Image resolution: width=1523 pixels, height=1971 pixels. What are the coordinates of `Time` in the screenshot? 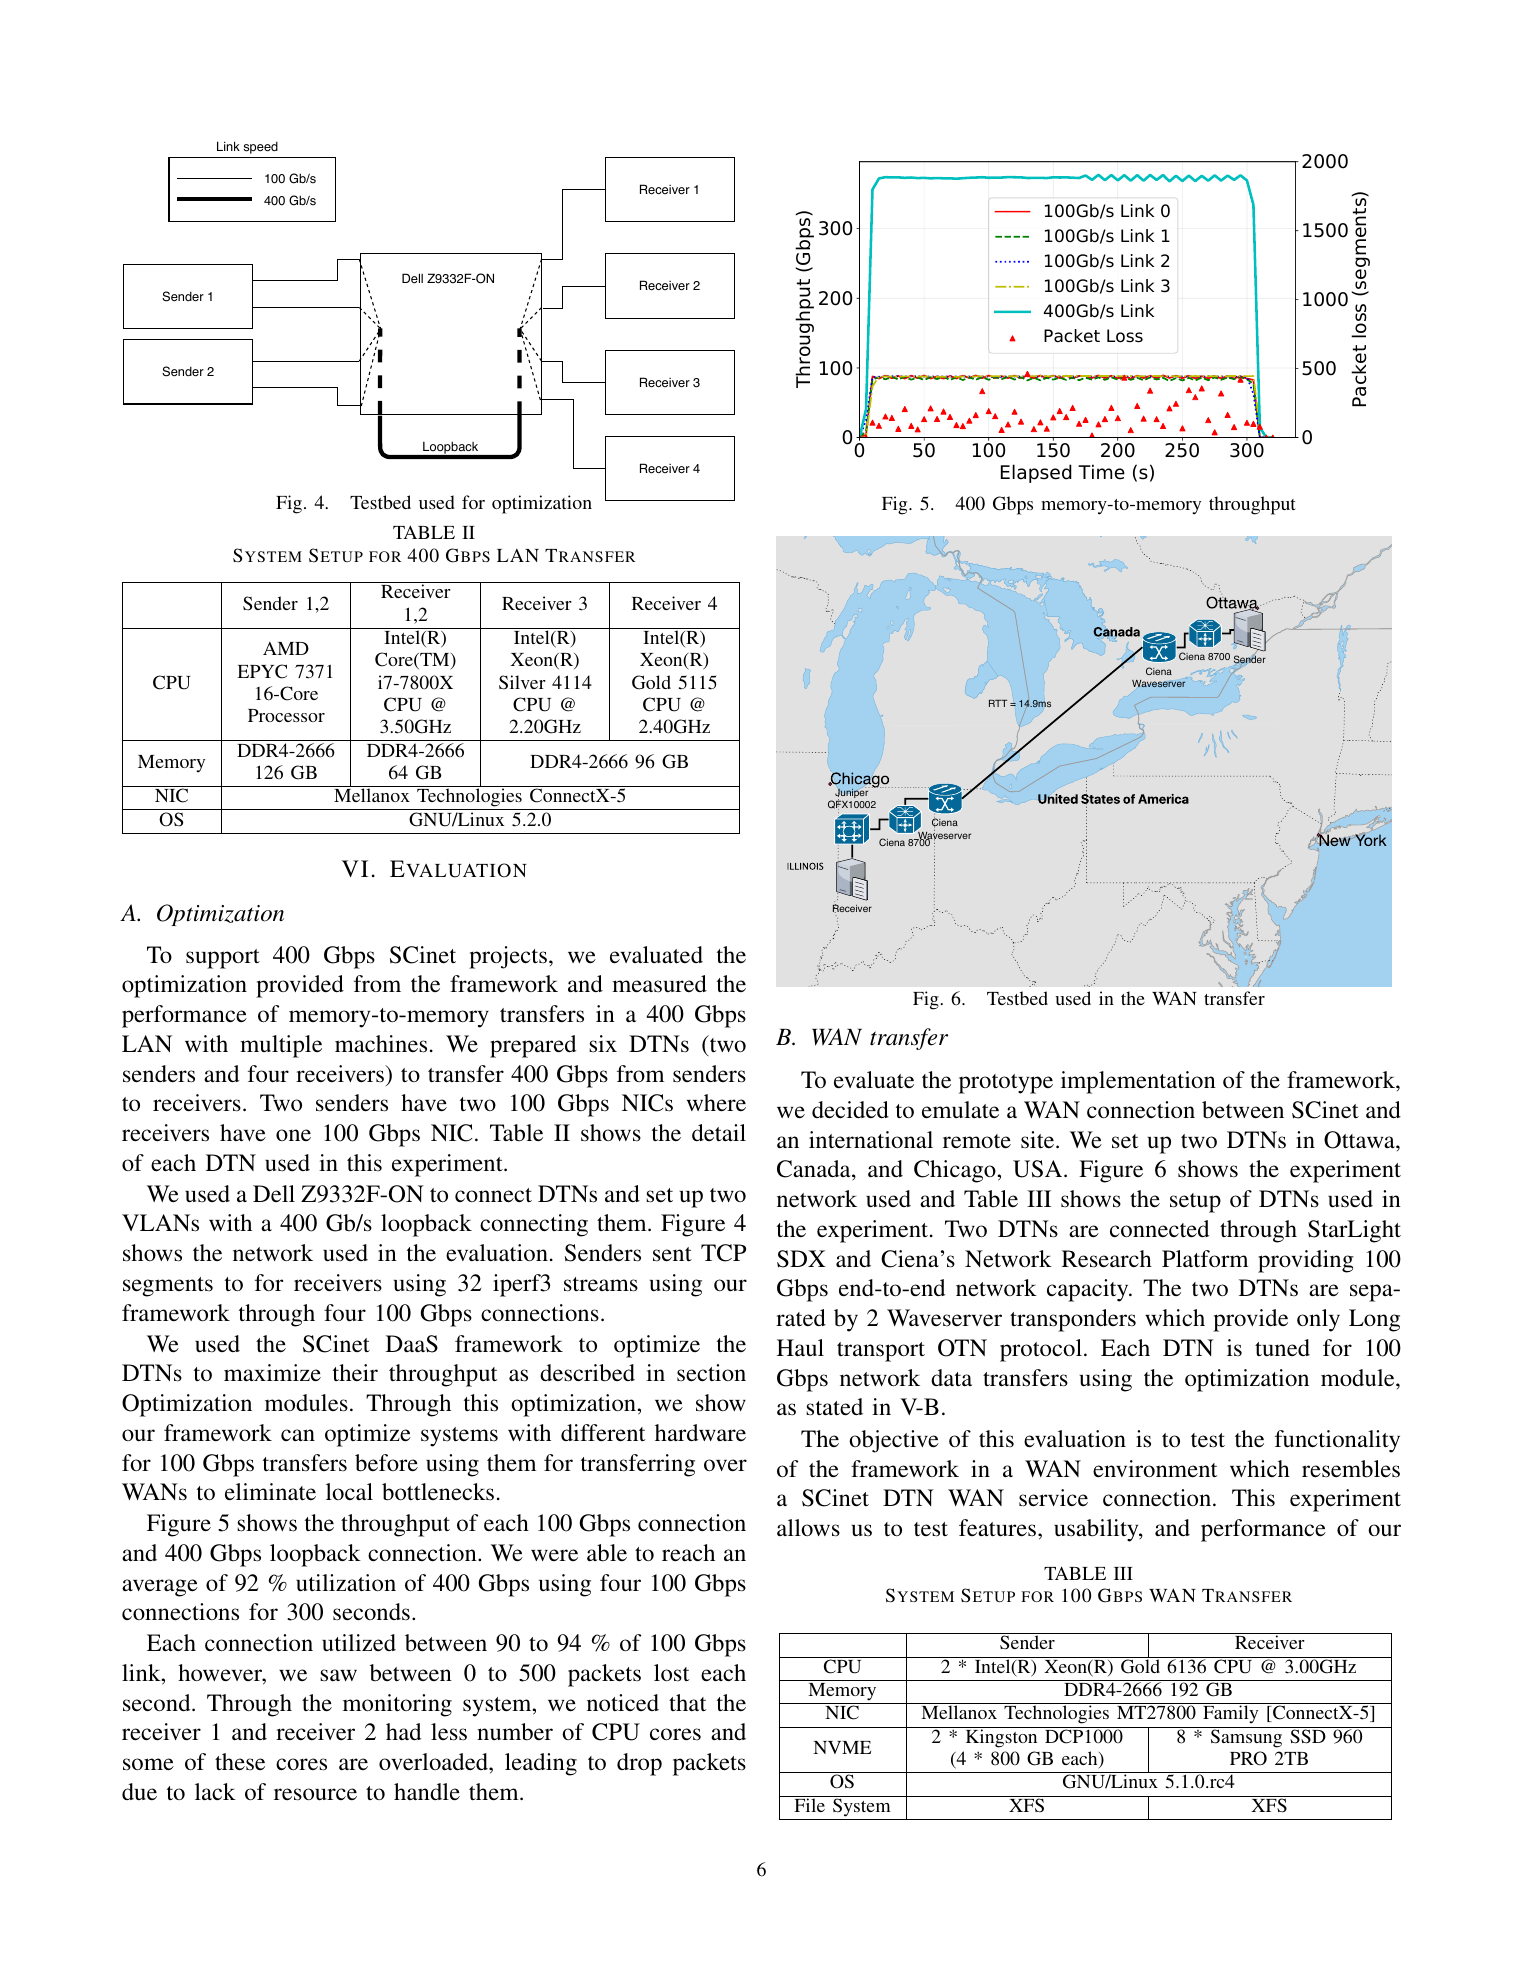 It's located at (1101, 472).
